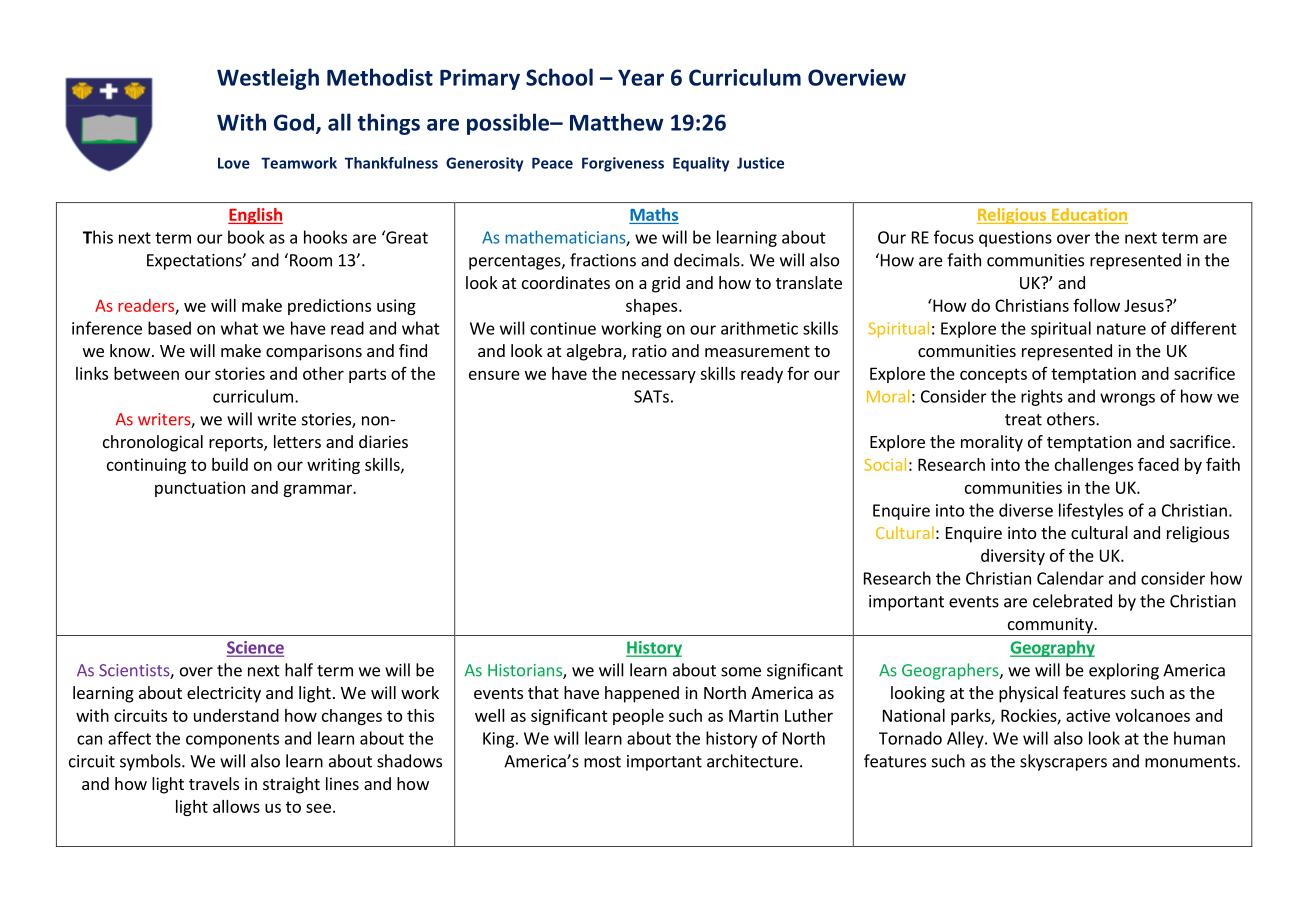 This screenshot has width=1308, height=924. What do you see at coordinates (1052, 648) in the screenshot?
I see `Geography` at bounding box center [1052, 648].
